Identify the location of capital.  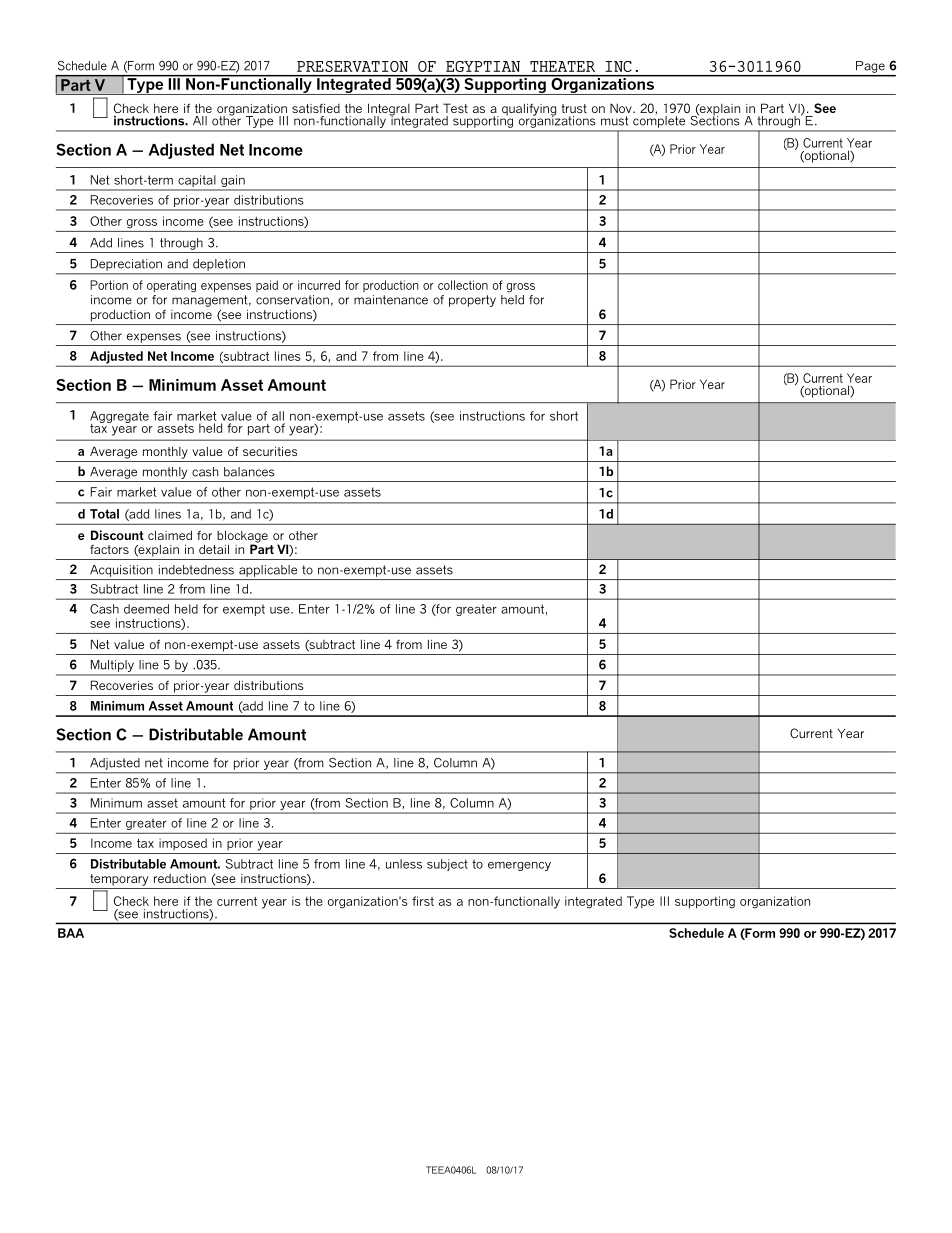
(196, 181).
